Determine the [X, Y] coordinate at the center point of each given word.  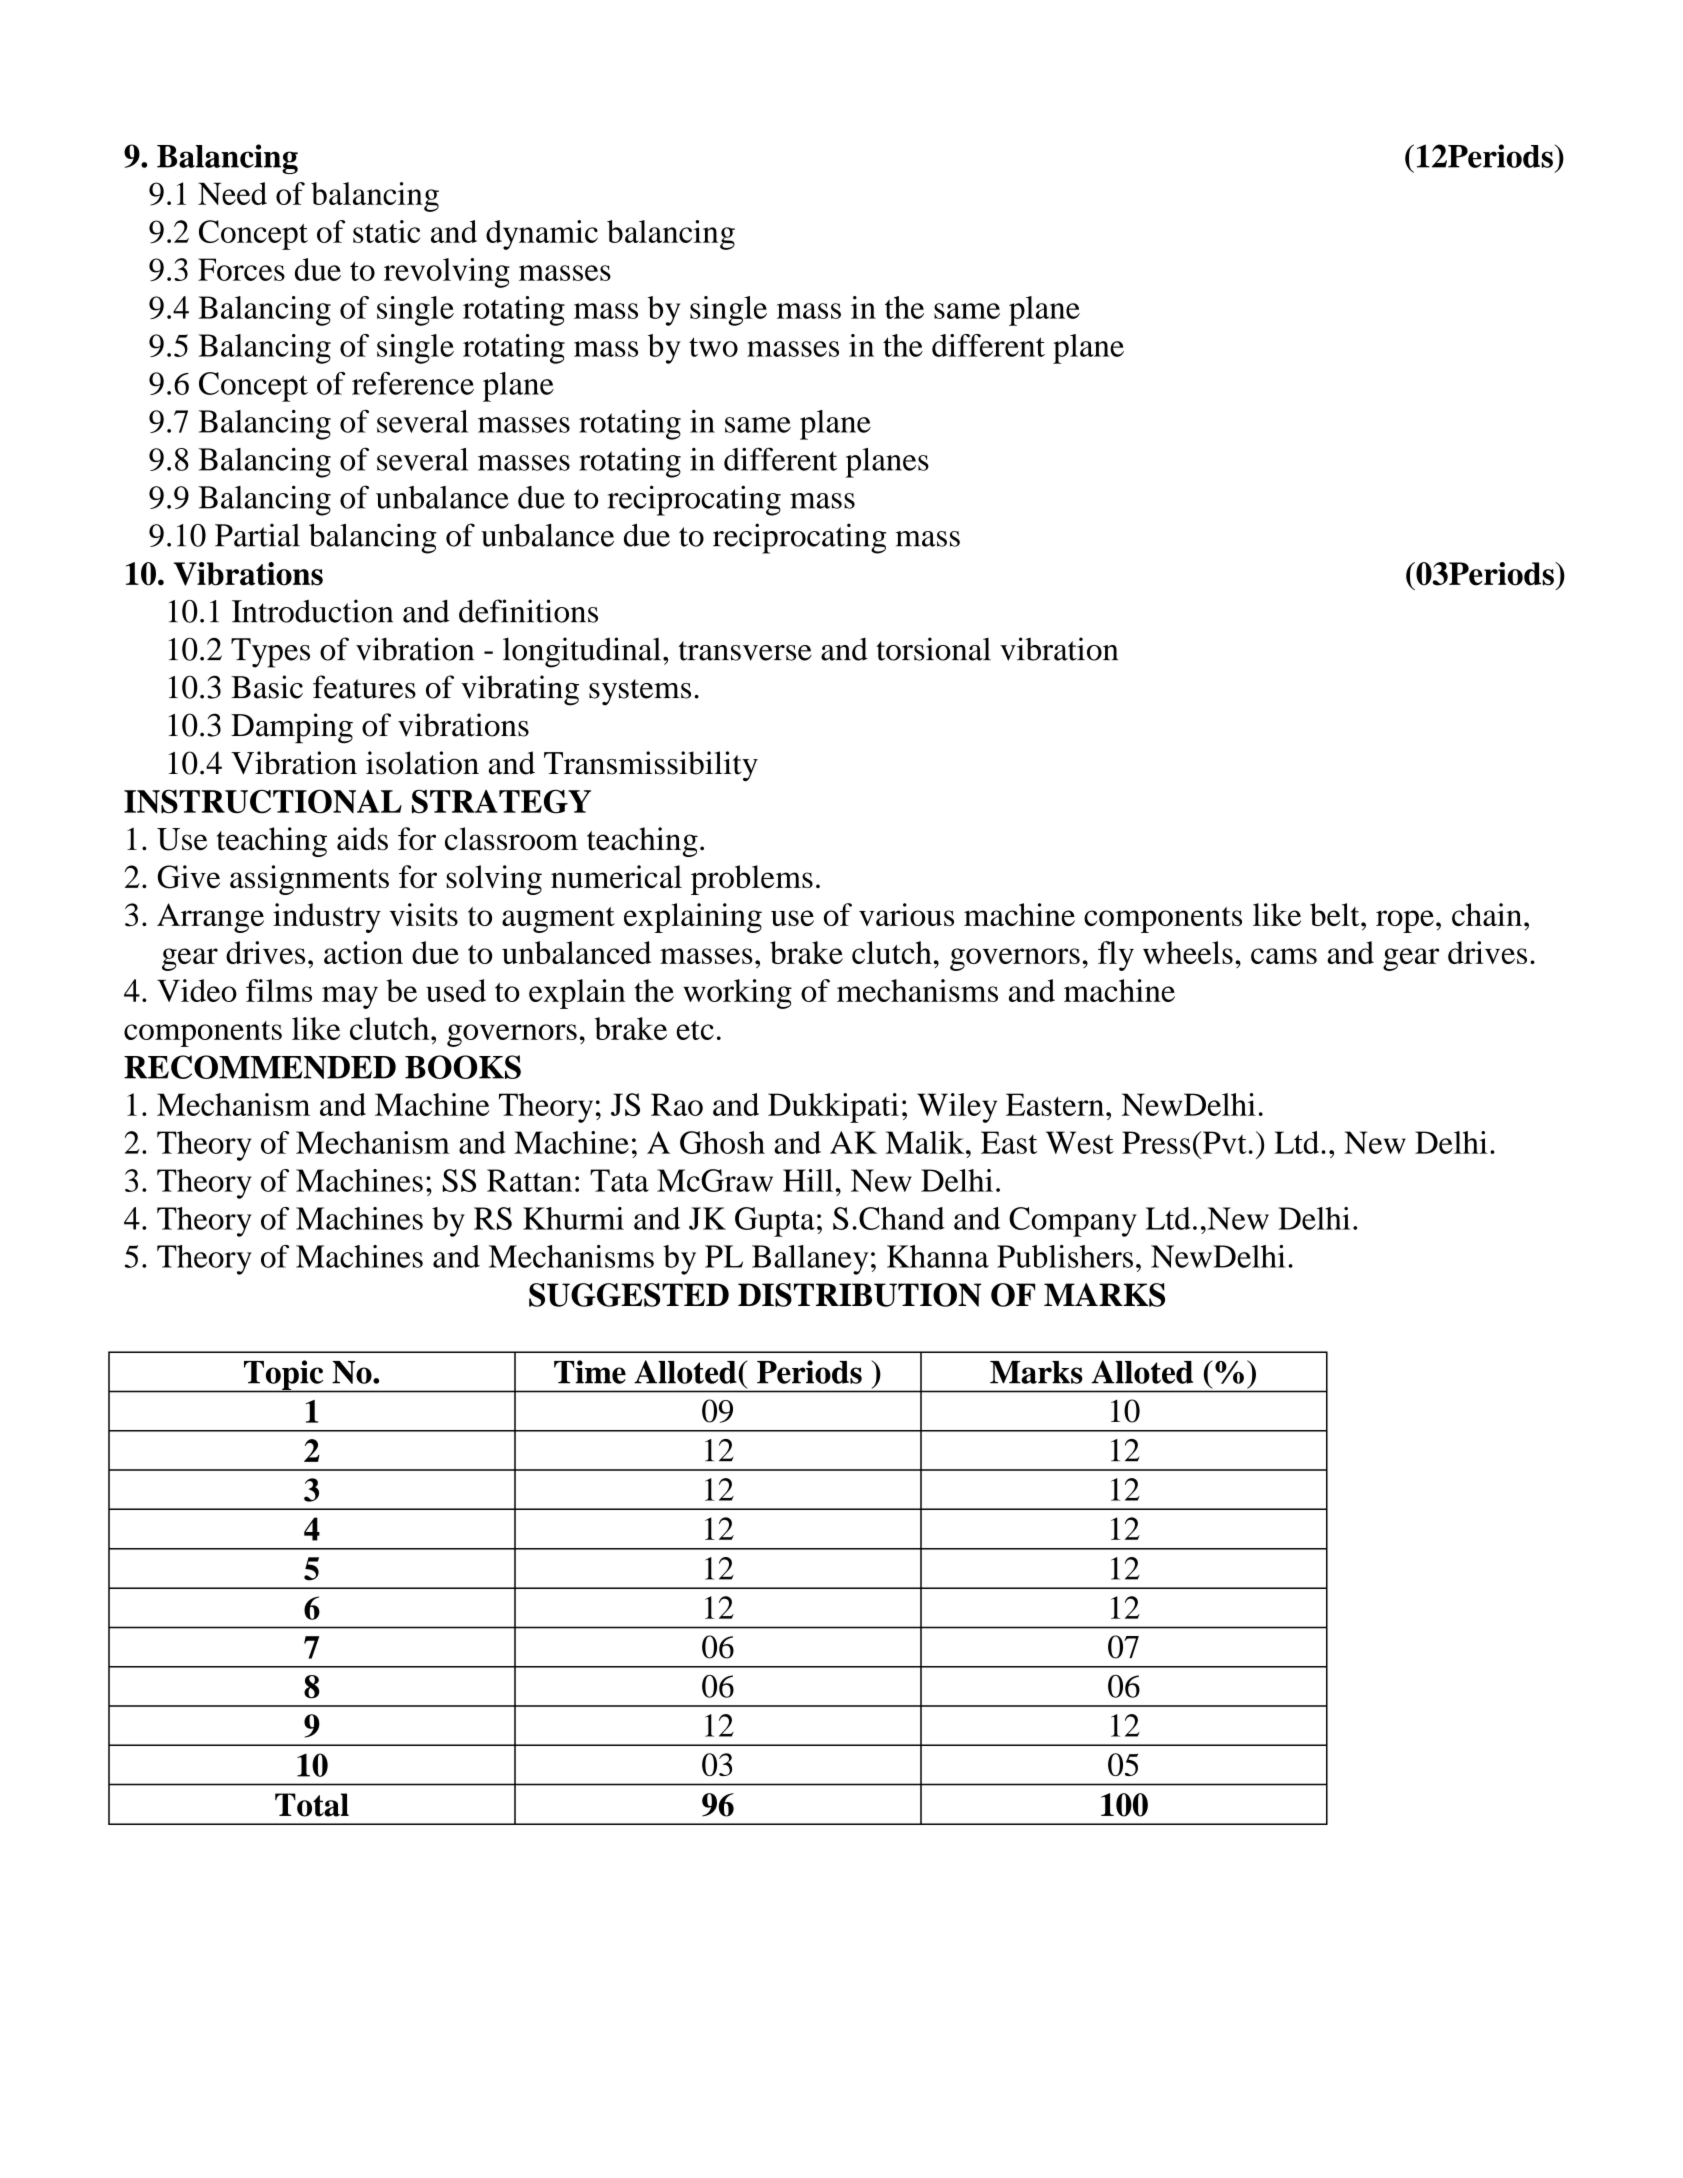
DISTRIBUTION [860, 1295]
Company [1073, 1222]
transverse [745, 651]
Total [312, 1805]
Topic [284, 1376]
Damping [292, 728]
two [713, 347]
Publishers [1065, 1256]
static [386, 231]
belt [1336, 914]
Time [590, 1372]
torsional [933, 649]
